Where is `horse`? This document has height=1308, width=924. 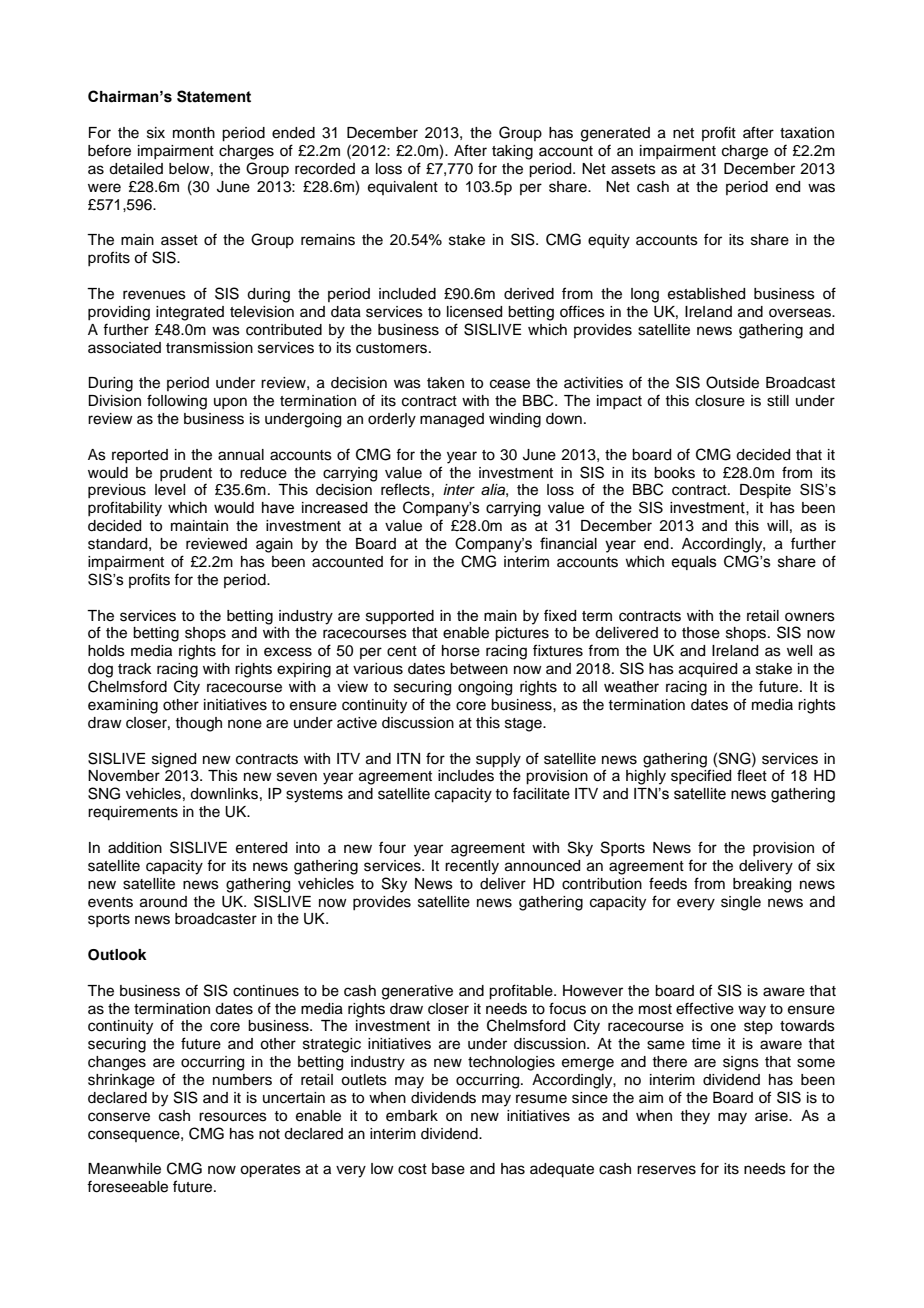 horse is located at coordinates (461, 651).
